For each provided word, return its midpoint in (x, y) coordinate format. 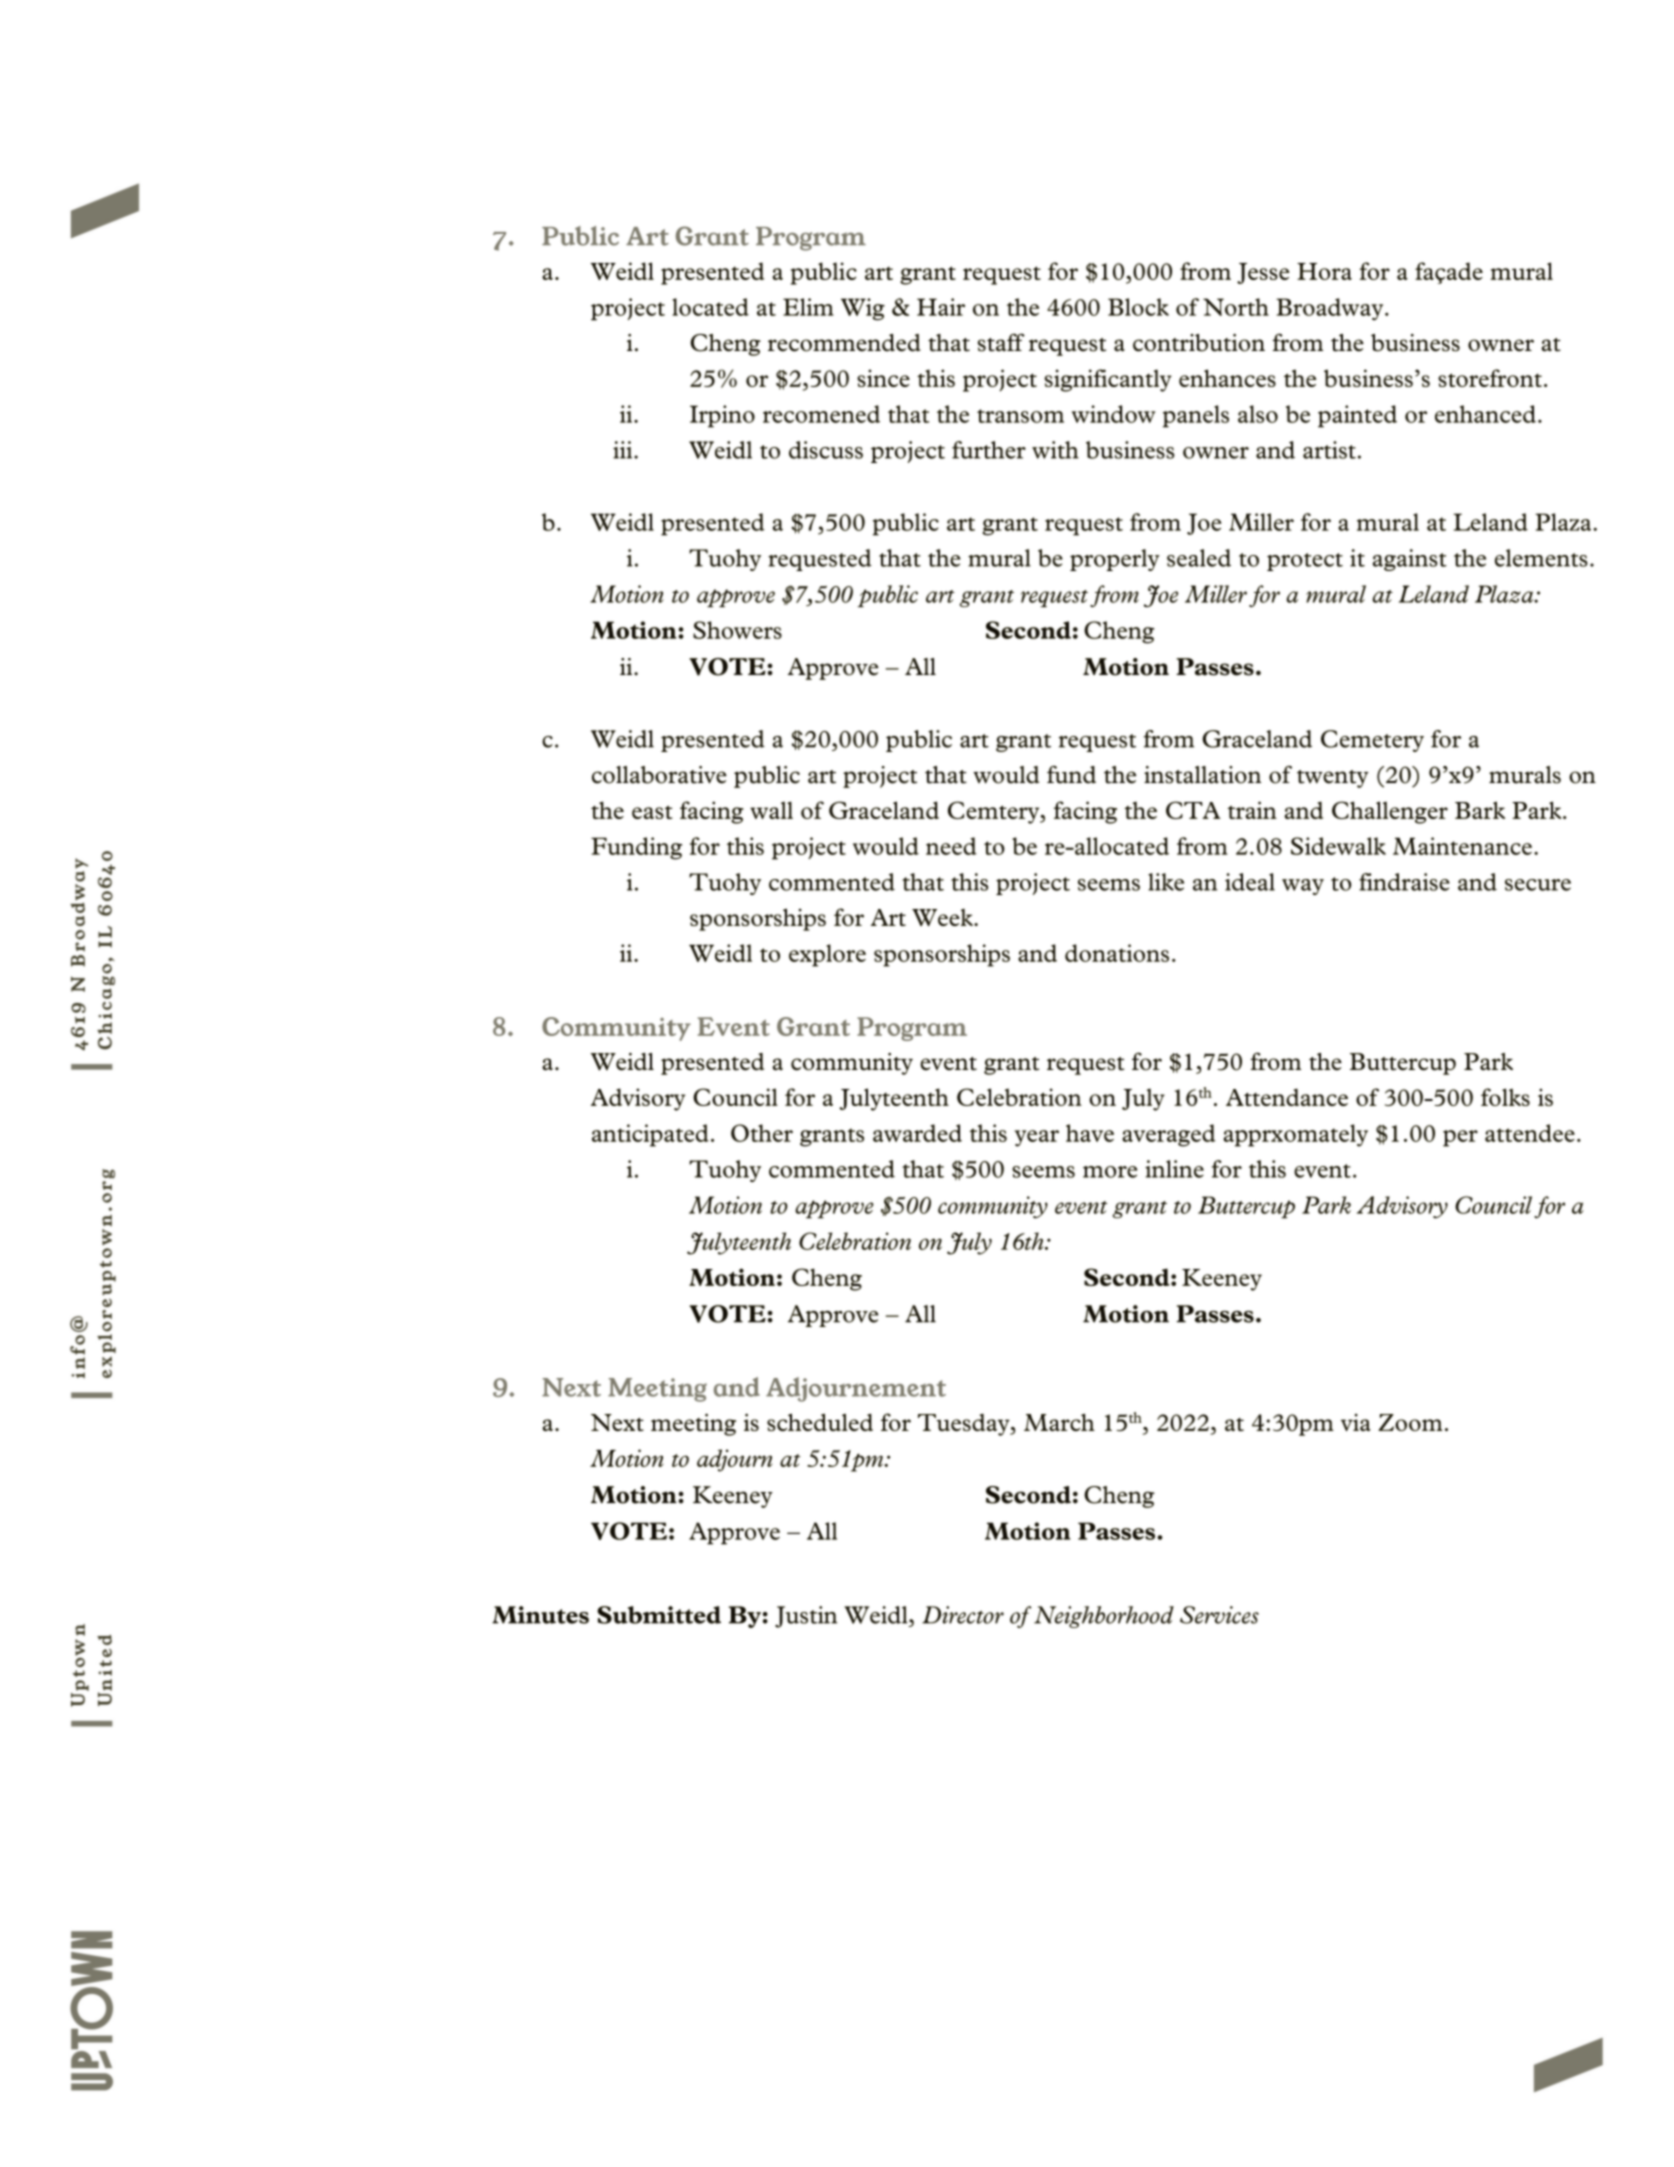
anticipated (650, 1135)
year (1036, 1138)
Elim (808, 307)
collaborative (659, 775)
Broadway (1331, 309)
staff (1001, 342)
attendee (1530, 1133)
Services (1219, 1615)
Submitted (659, 1615)
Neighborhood (1104, 1617)
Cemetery (1372, 741)
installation (1202, 775)
